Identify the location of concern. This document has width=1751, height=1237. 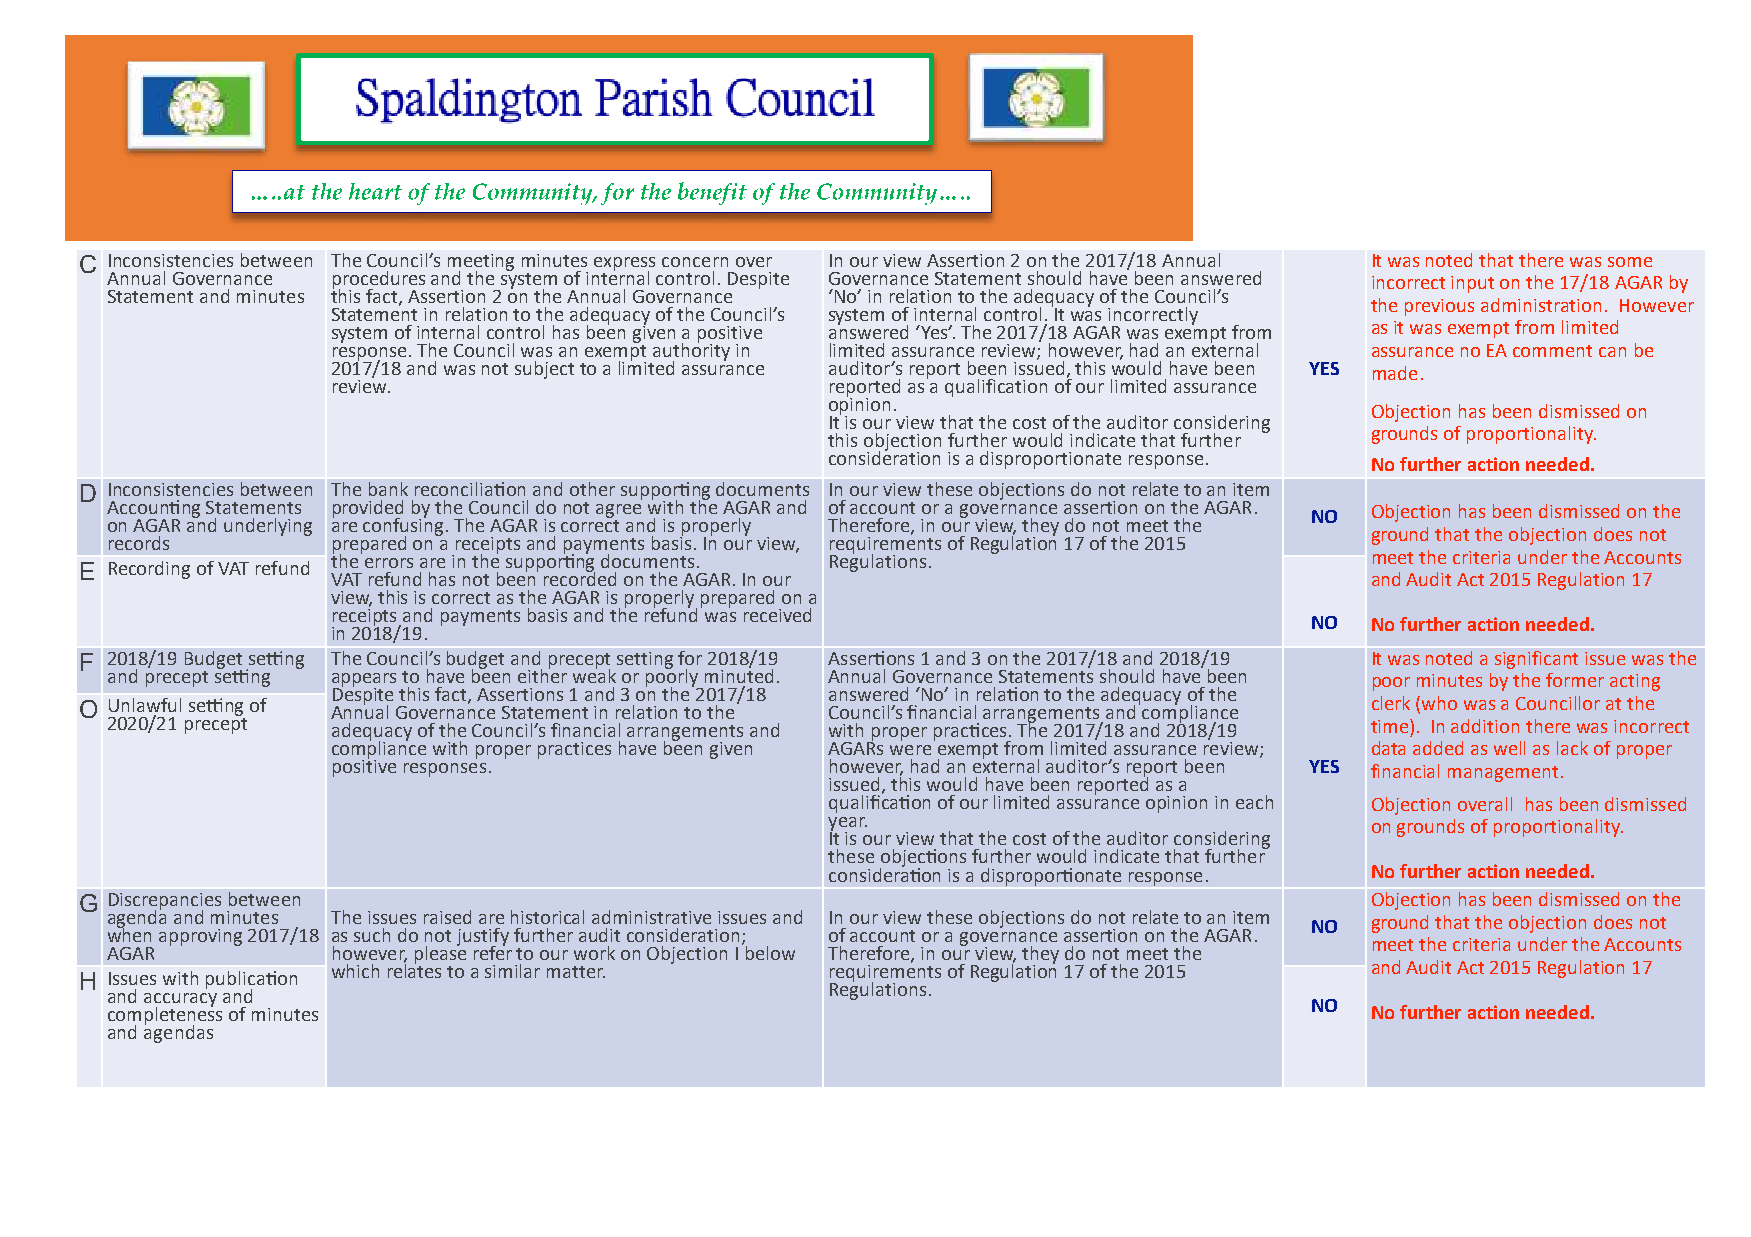
(695, 262).
